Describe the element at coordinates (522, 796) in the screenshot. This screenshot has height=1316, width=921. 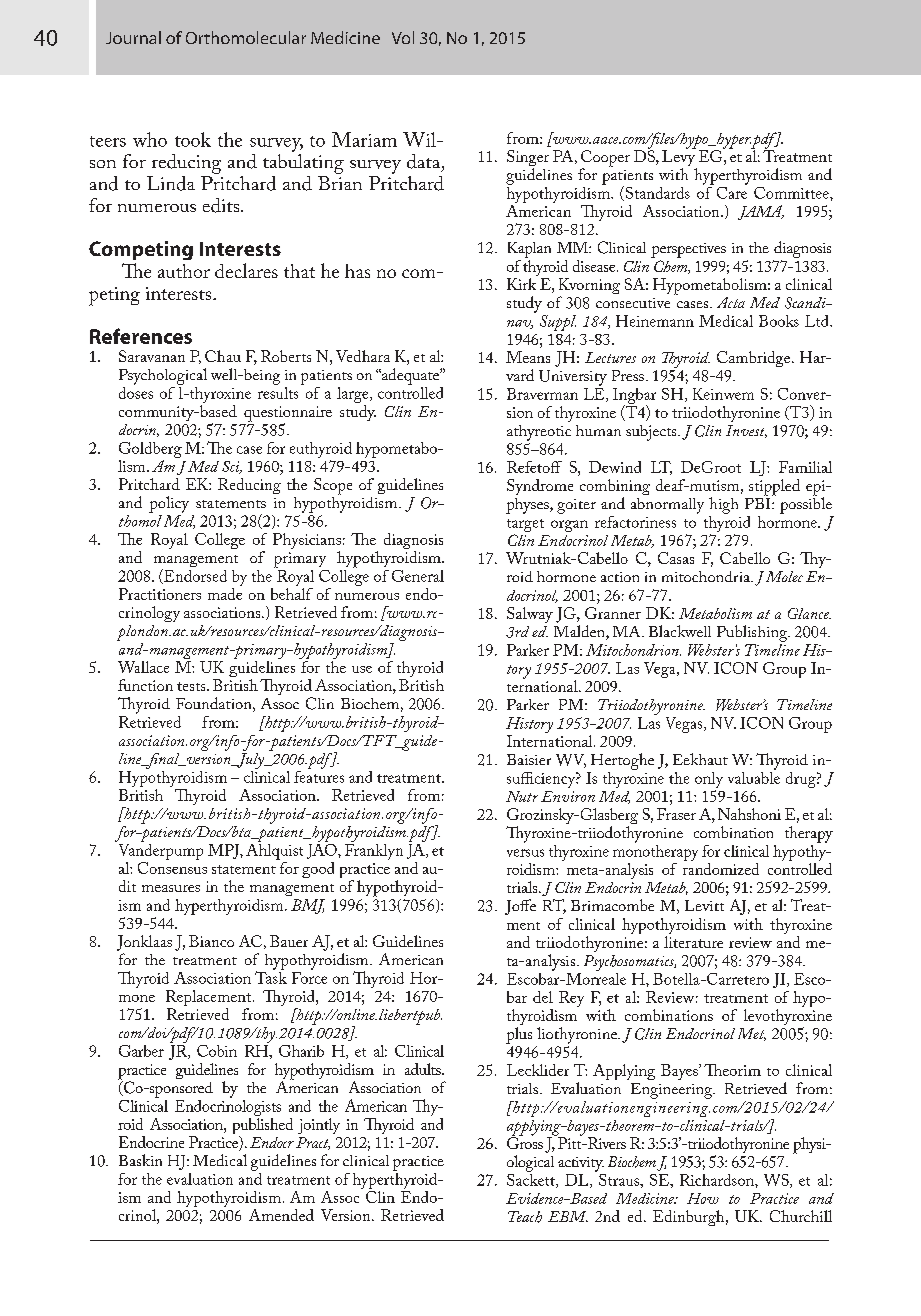
I see `Nutr` at that location.
